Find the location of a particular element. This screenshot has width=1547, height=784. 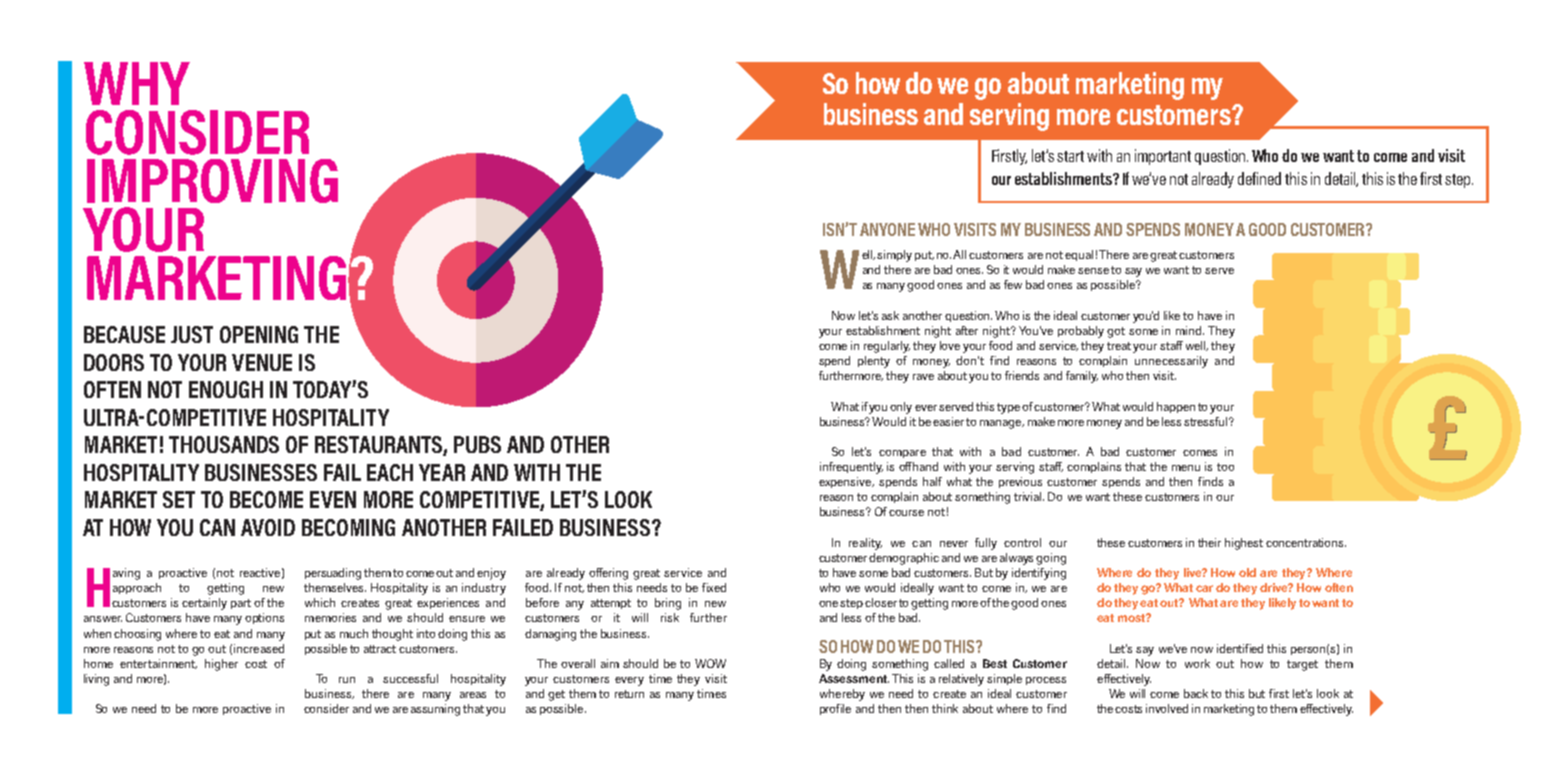

higher is located at coordinates (221, 665).
